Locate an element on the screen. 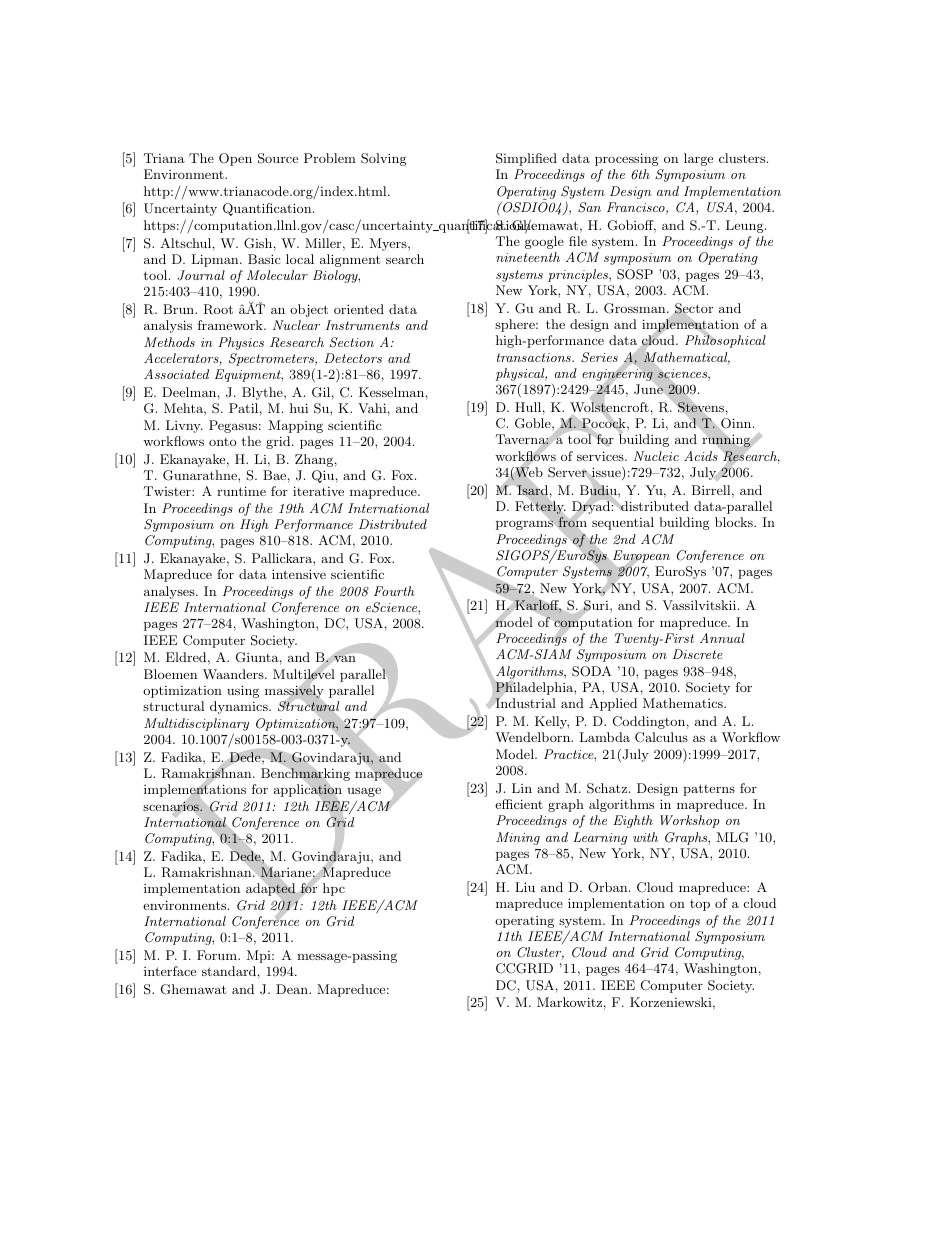 The width and height of the screenshot is (952, 1233). Forum is located at coordinates (218, 955).
